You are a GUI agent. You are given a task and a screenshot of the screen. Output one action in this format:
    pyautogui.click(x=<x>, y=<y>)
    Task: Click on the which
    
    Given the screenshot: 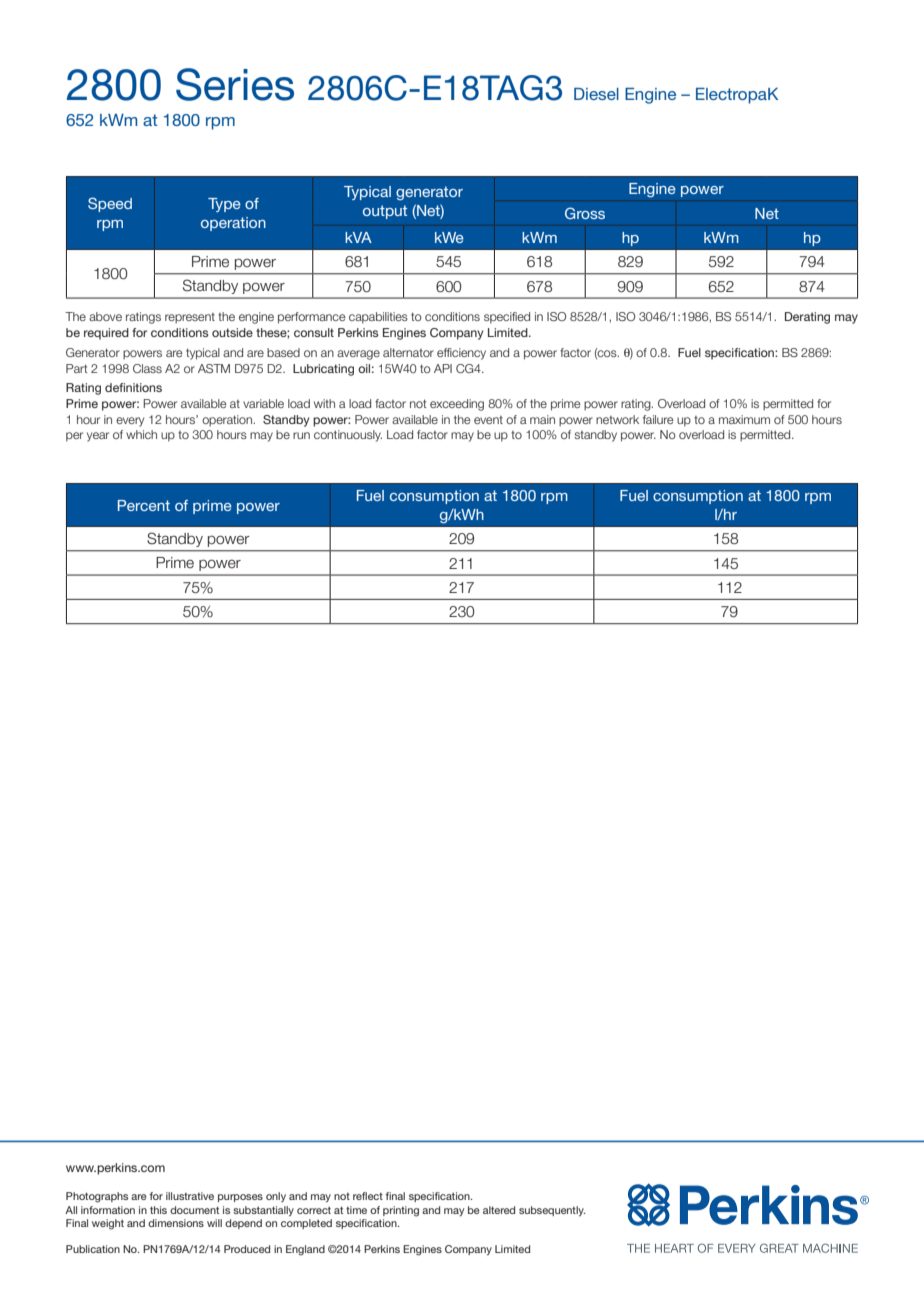 What is the action you would take?
    pyautogui.click(x=141, y=434)
